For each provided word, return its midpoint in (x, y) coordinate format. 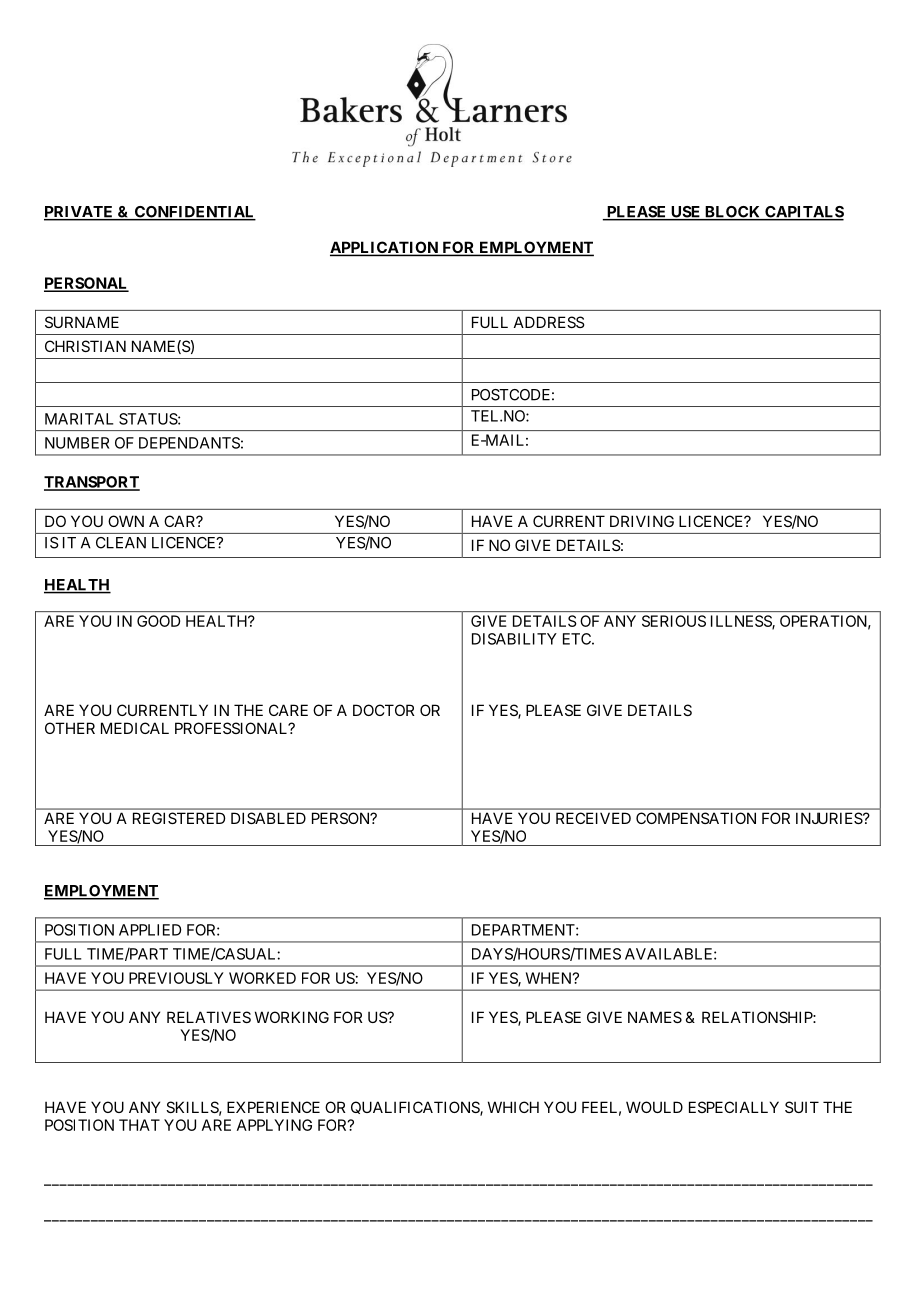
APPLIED (150, 930)
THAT (139, 1125)
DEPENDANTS (189, 443)
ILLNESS (742, 622)
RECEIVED (593, 818)
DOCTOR (384, 710)
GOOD (158, 621)
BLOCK (733, 213)
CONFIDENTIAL (194, 213)
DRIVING (642, 521)
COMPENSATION (696, 818)
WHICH (513, 1107)
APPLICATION (385, 248)
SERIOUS (674, 621)
